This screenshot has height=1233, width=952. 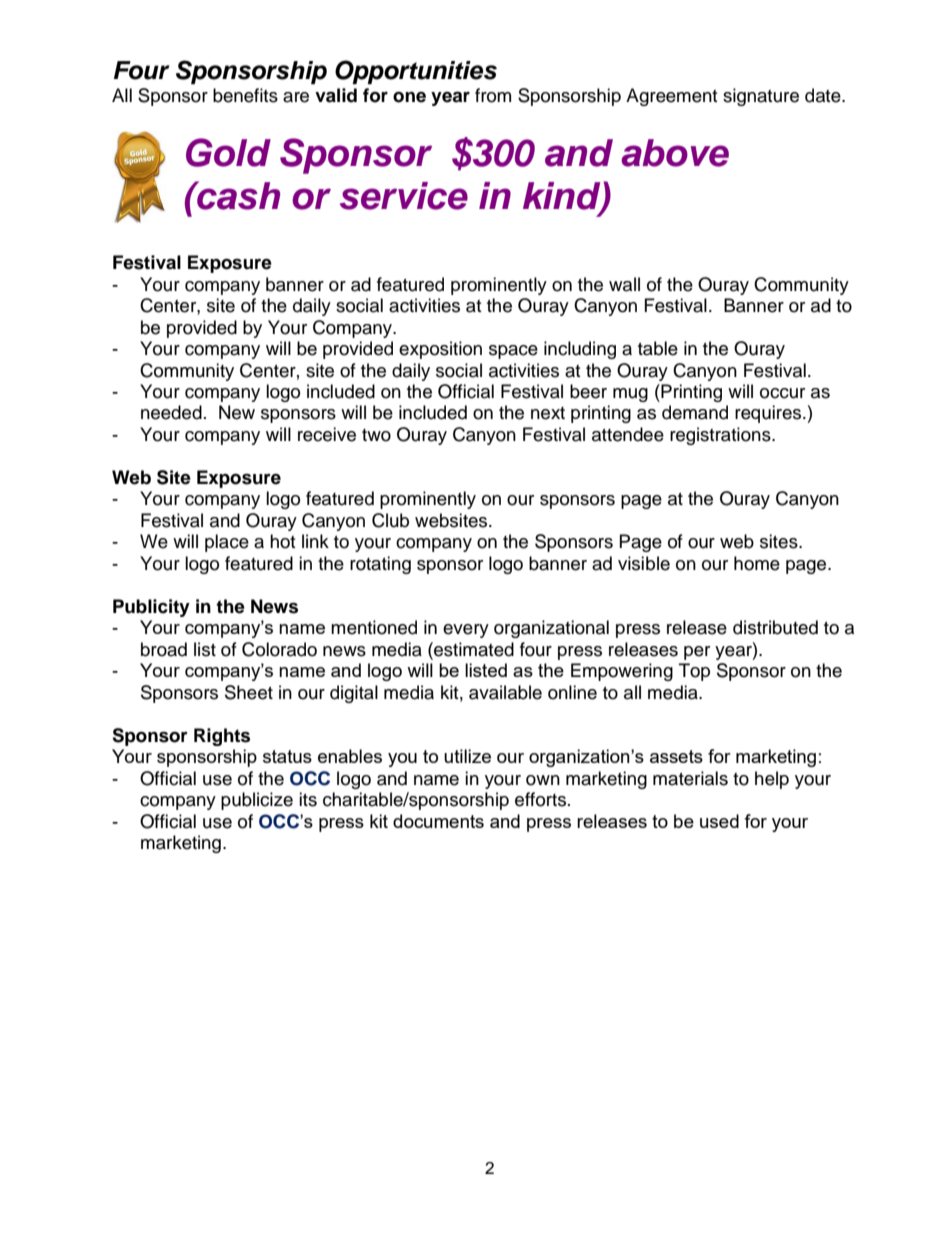 I want to click on help, so click(x=772, y=780).
